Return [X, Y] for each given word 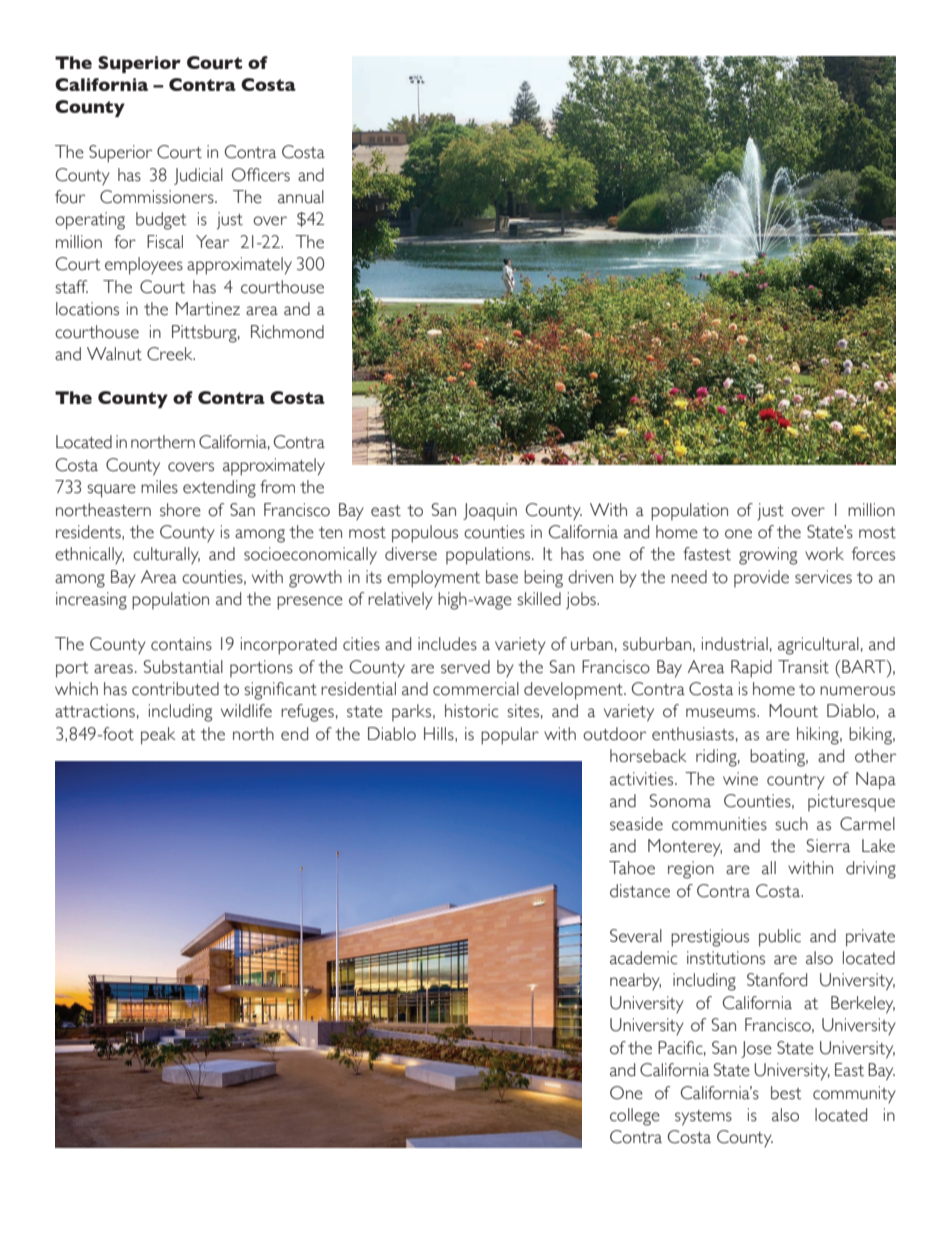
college [635, 1117]
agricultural [818, 646]
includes [447, 644]
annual [301, 197]
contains [181, 644]
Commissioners [158, 197]
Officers [261, 175]
